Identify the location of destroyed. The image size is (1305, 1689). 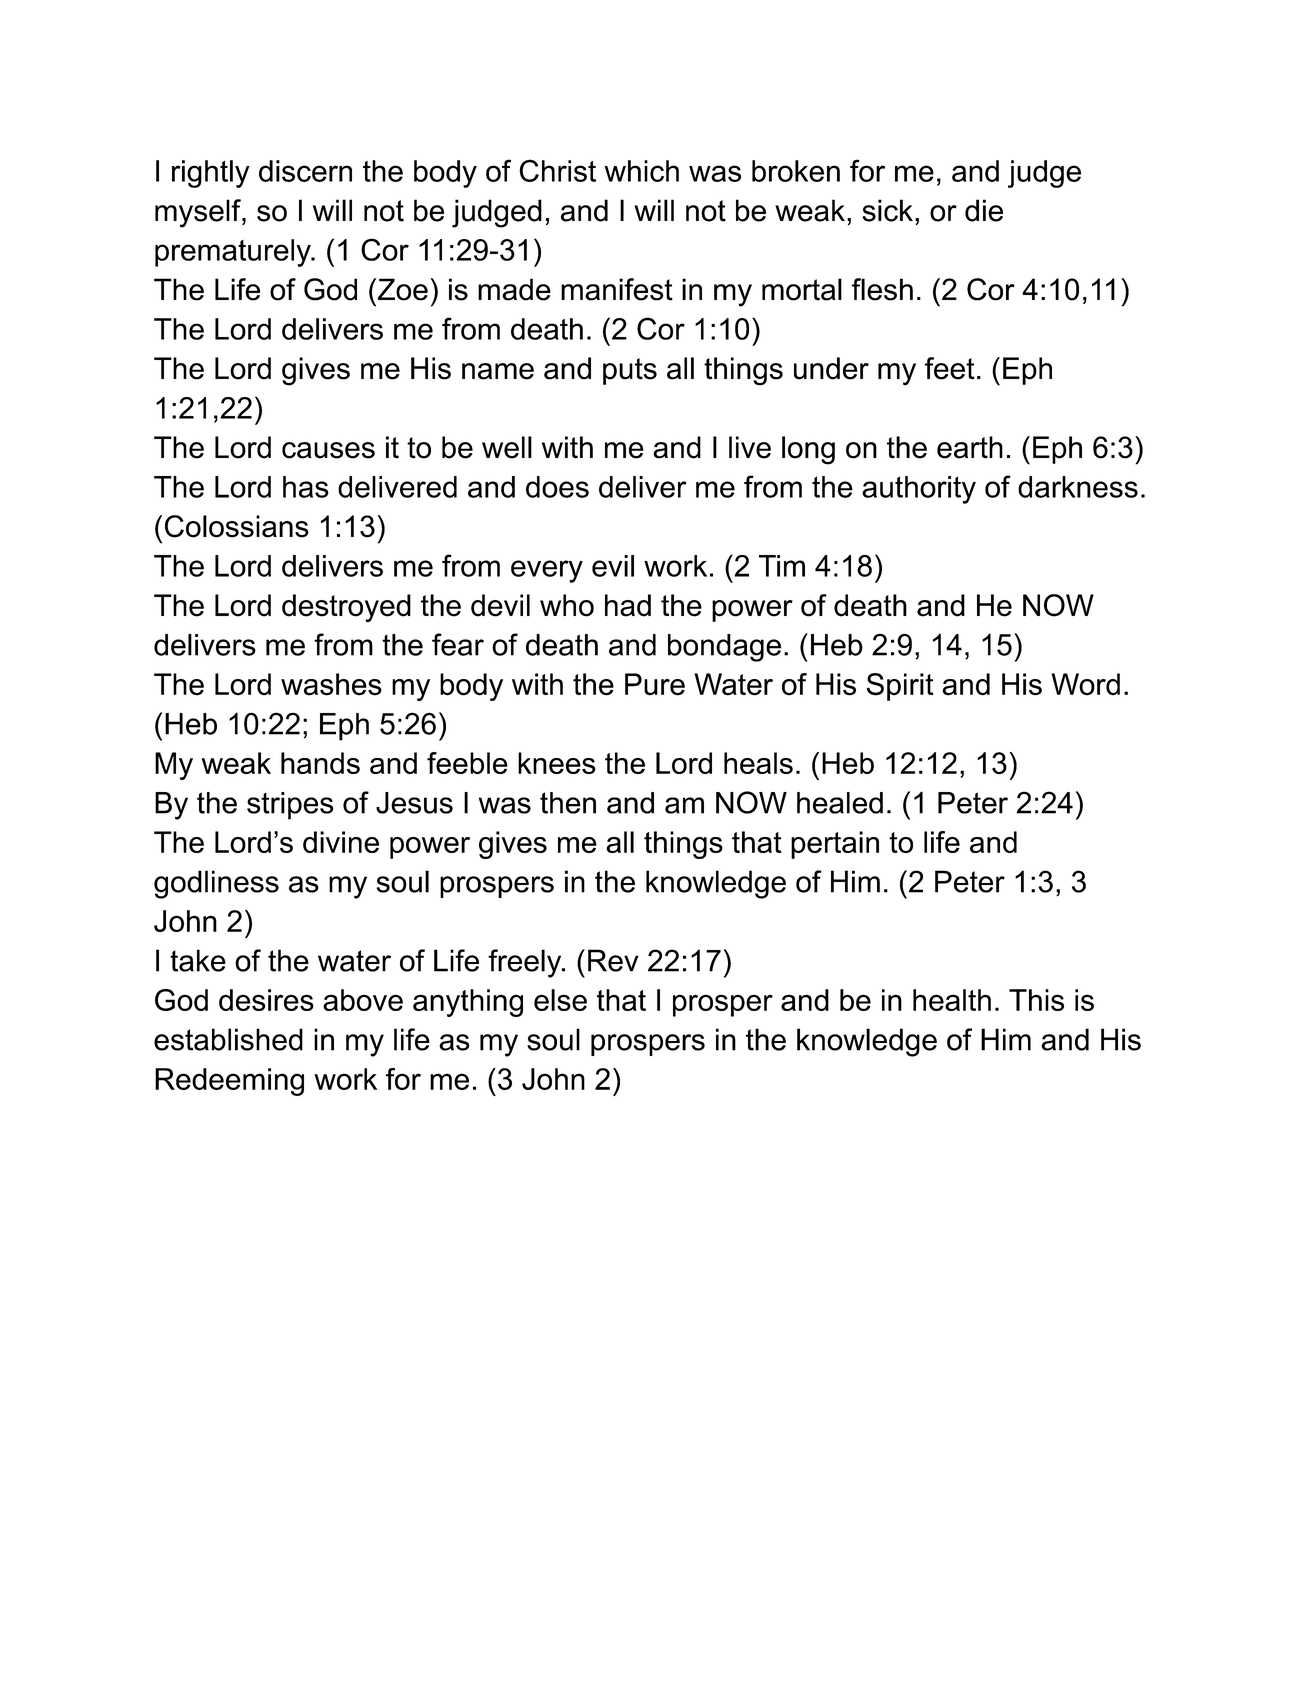
(346, 608).
